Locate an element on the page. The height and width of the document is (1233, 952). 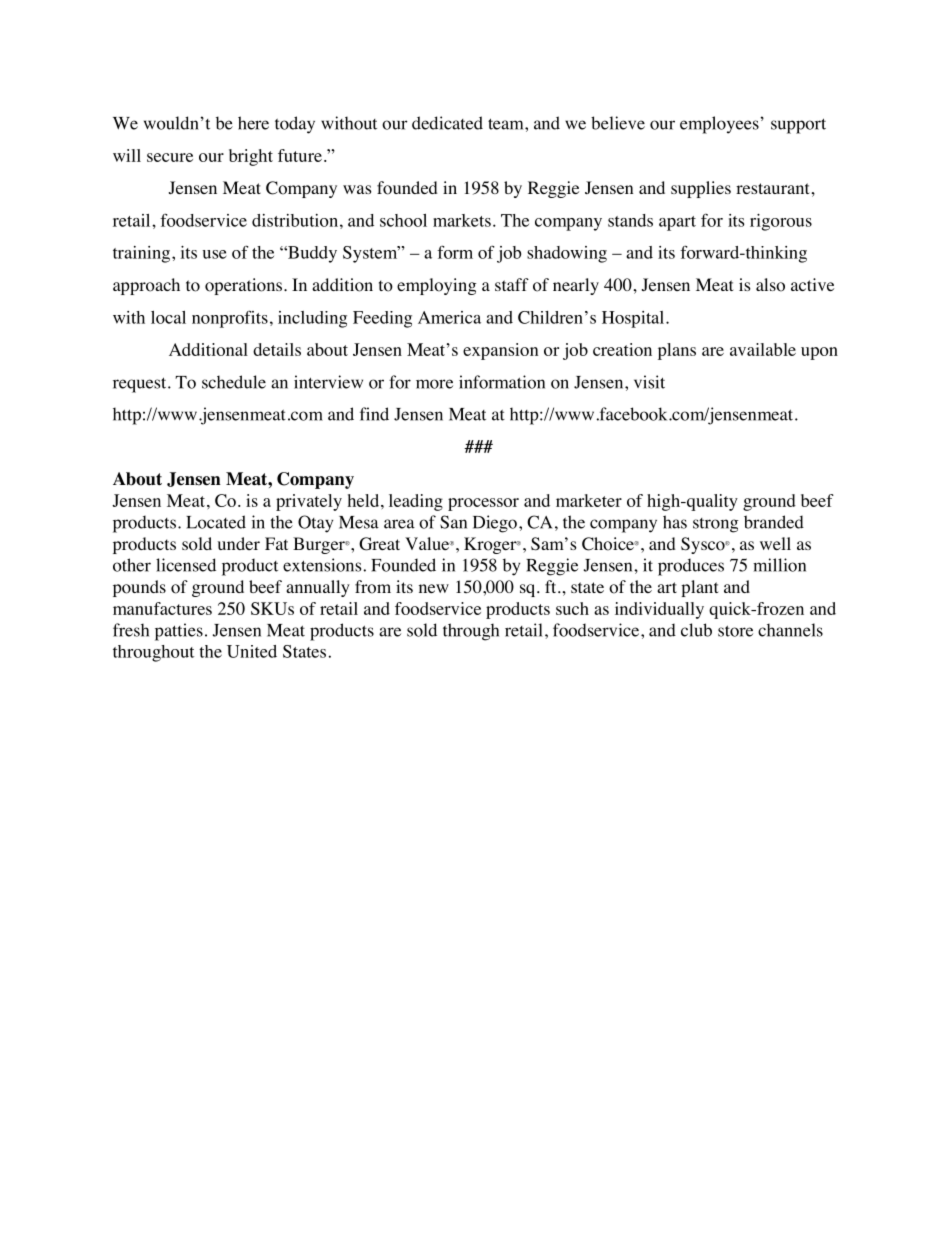
employees is located at coordinates (720, 125).
